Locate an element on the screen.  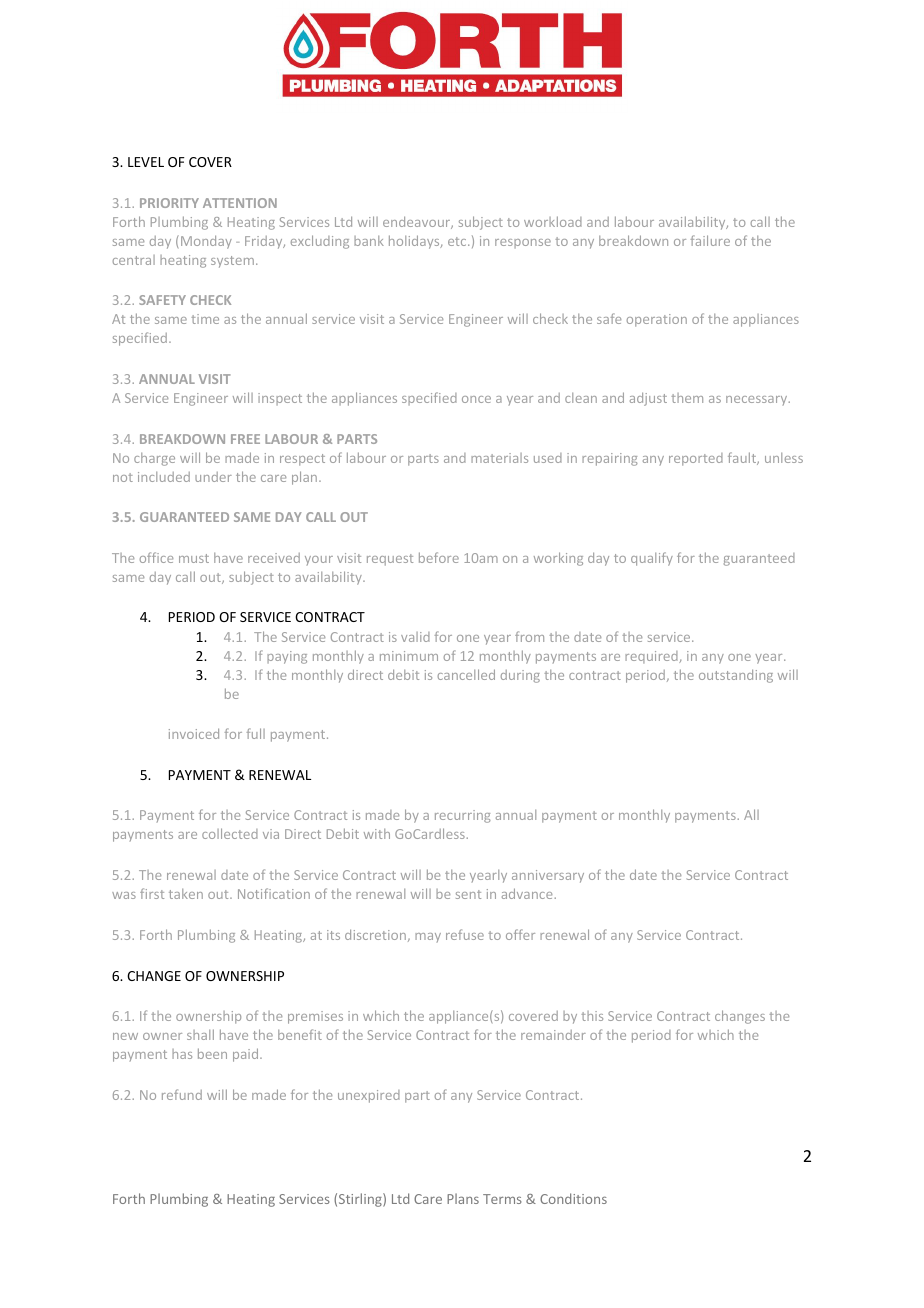
Conditions is located at coordinates (573, 1198).
